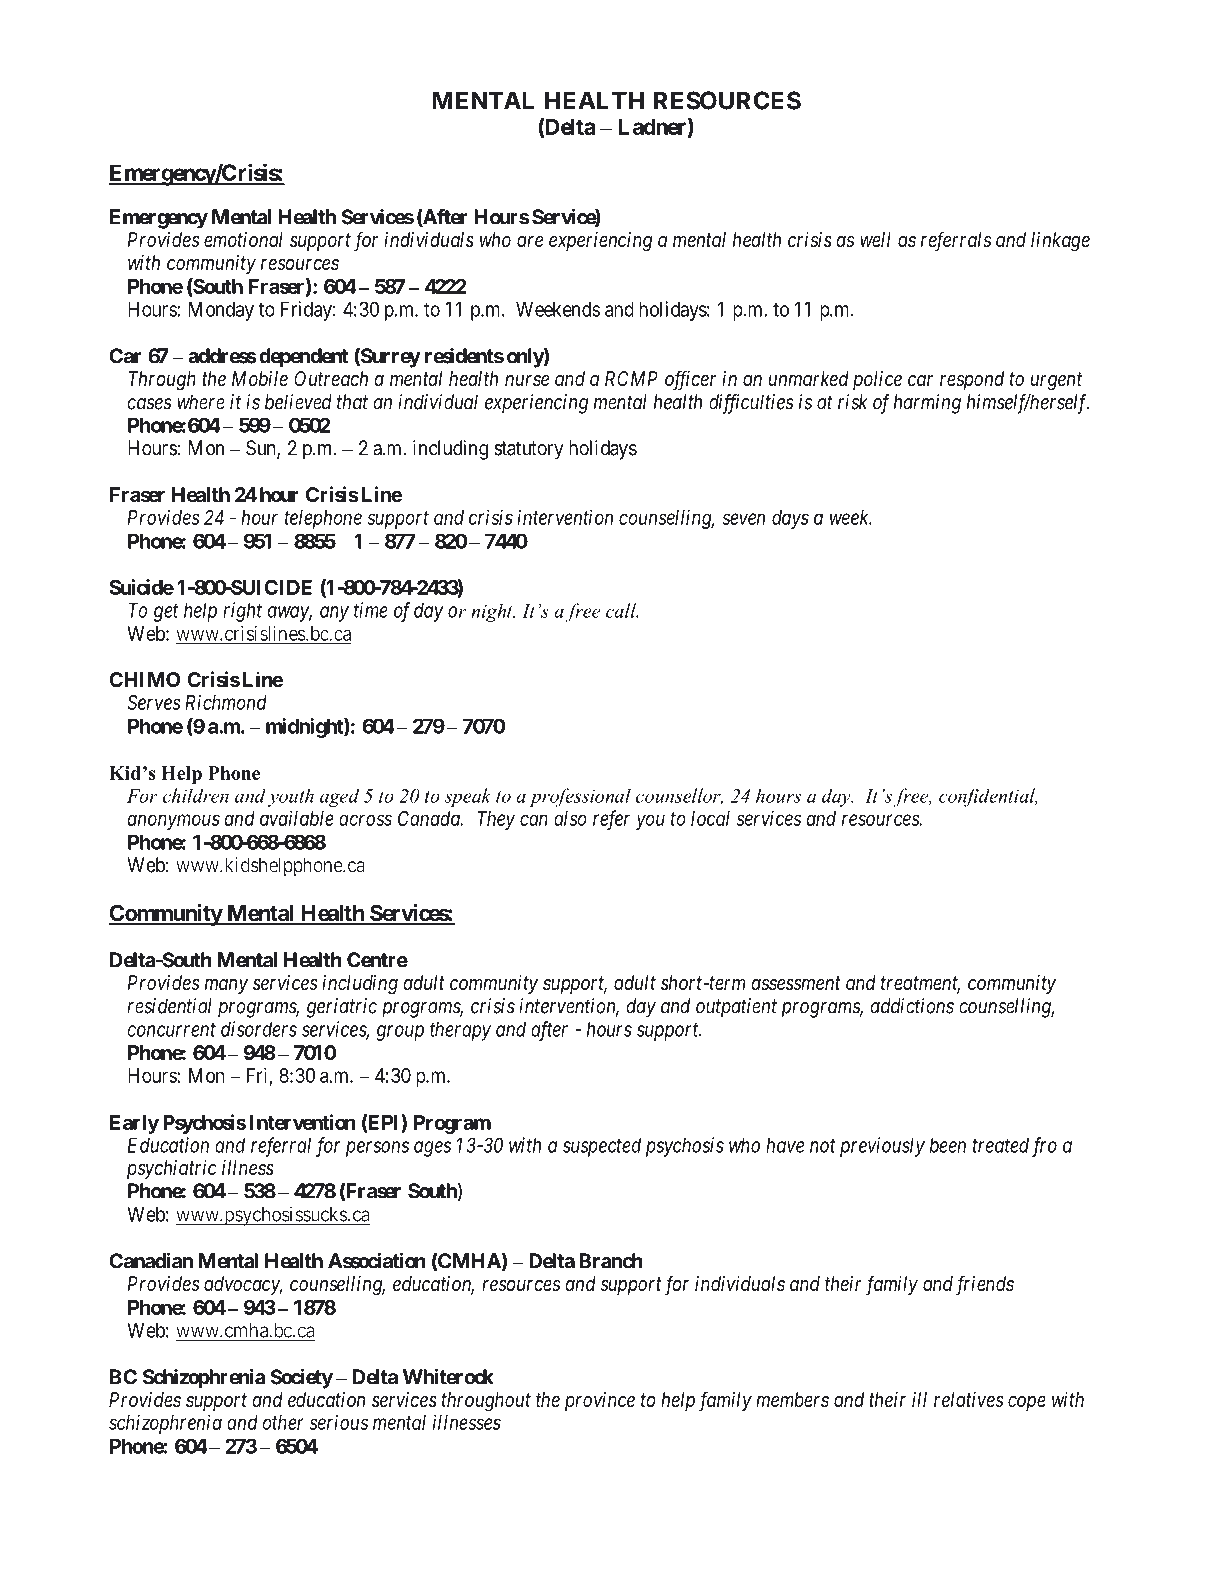 The image size is (1231, 1594). I want to click on local, so click(710, 818).
